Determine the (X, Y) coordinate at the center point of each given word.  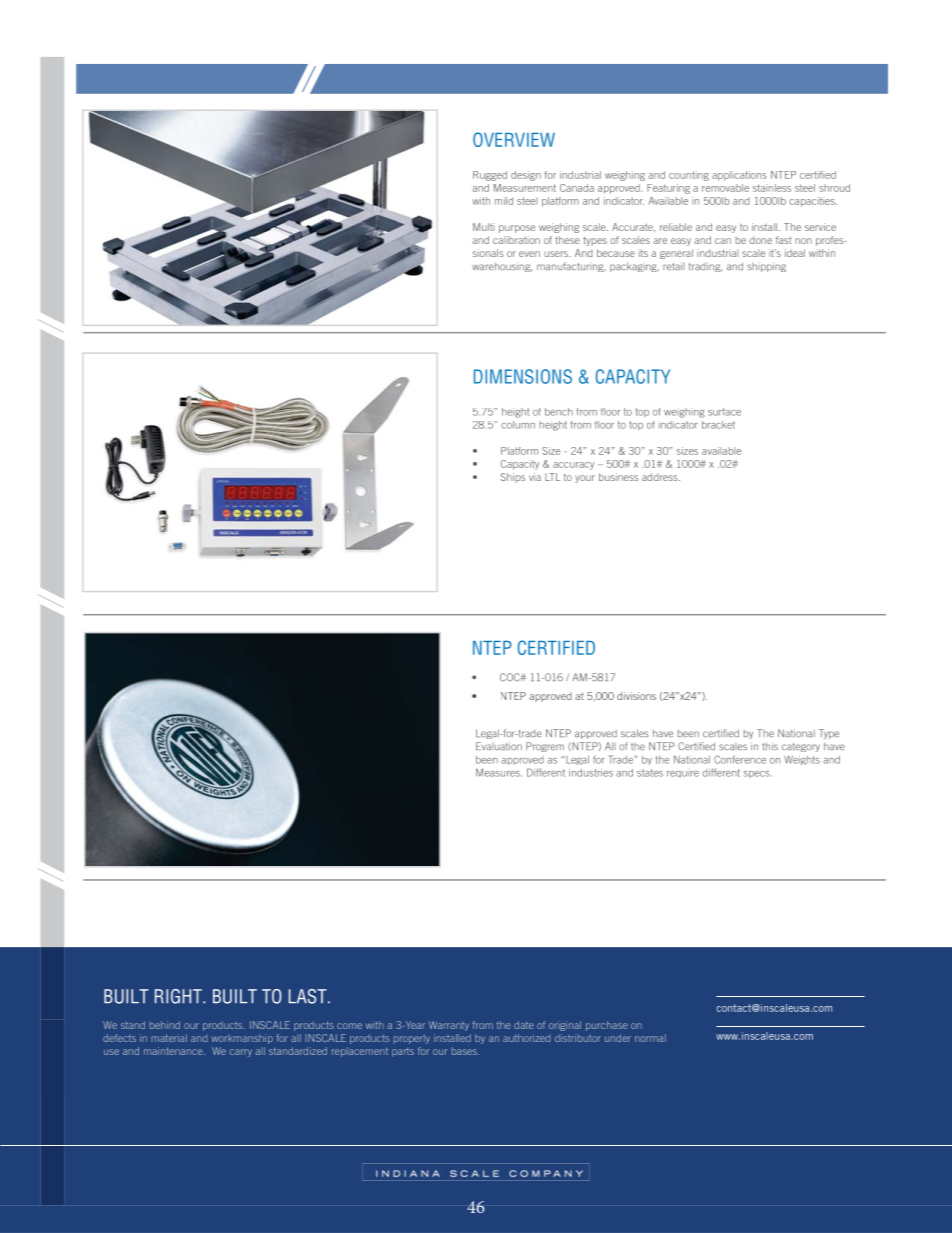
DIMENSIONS (523, 376)
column (518, 425)
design (526, 176)
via (535, 477)
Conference (740, 759)
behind (165, 1025)
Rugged (490, 176)
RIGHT (179, 996)
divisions (636, 696)
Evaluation (499, 746)
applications (739, 176)
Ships (513, 478)
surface (724, 412)
